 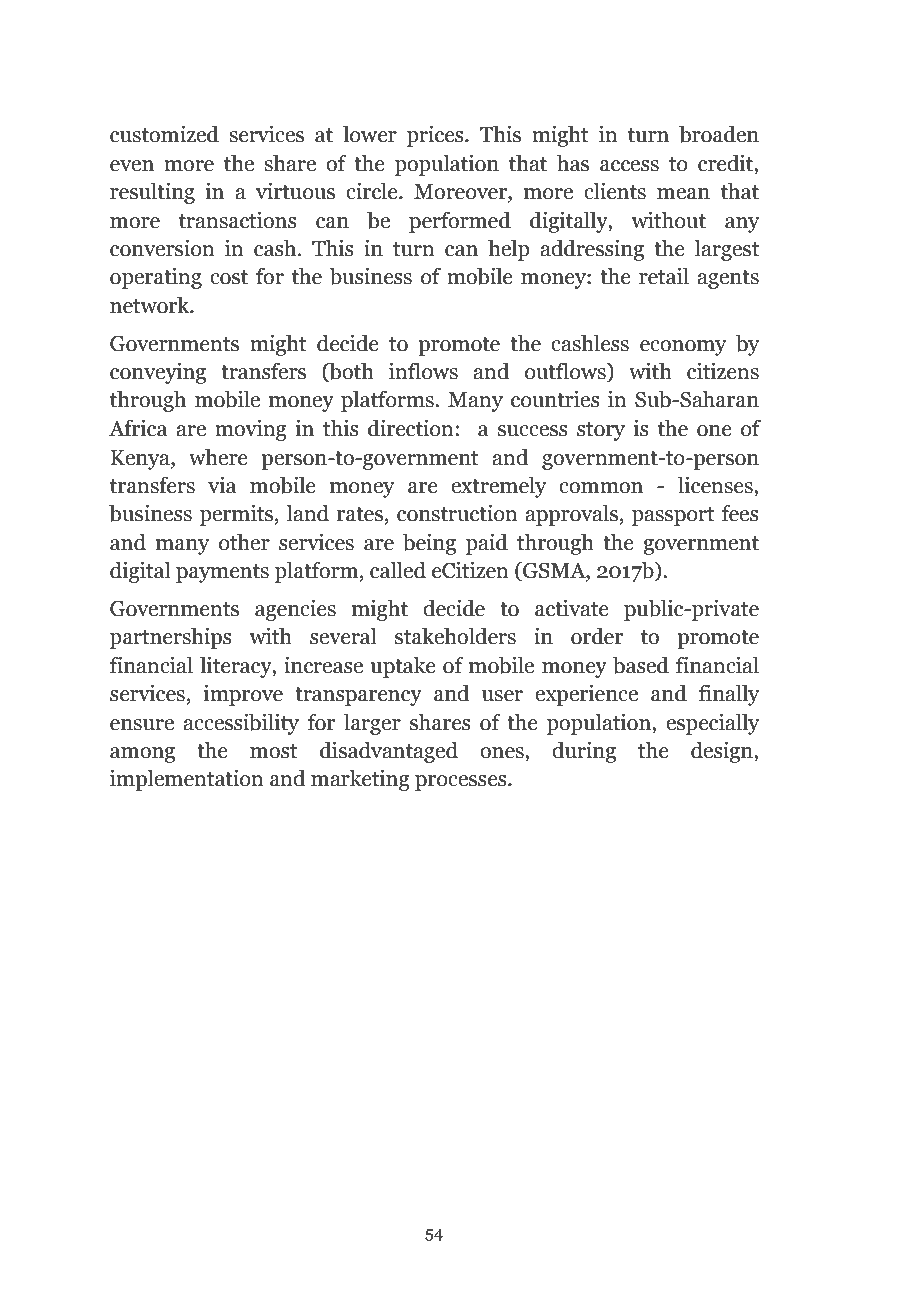 I want to click on licenses, so click(x=716, y=485).
